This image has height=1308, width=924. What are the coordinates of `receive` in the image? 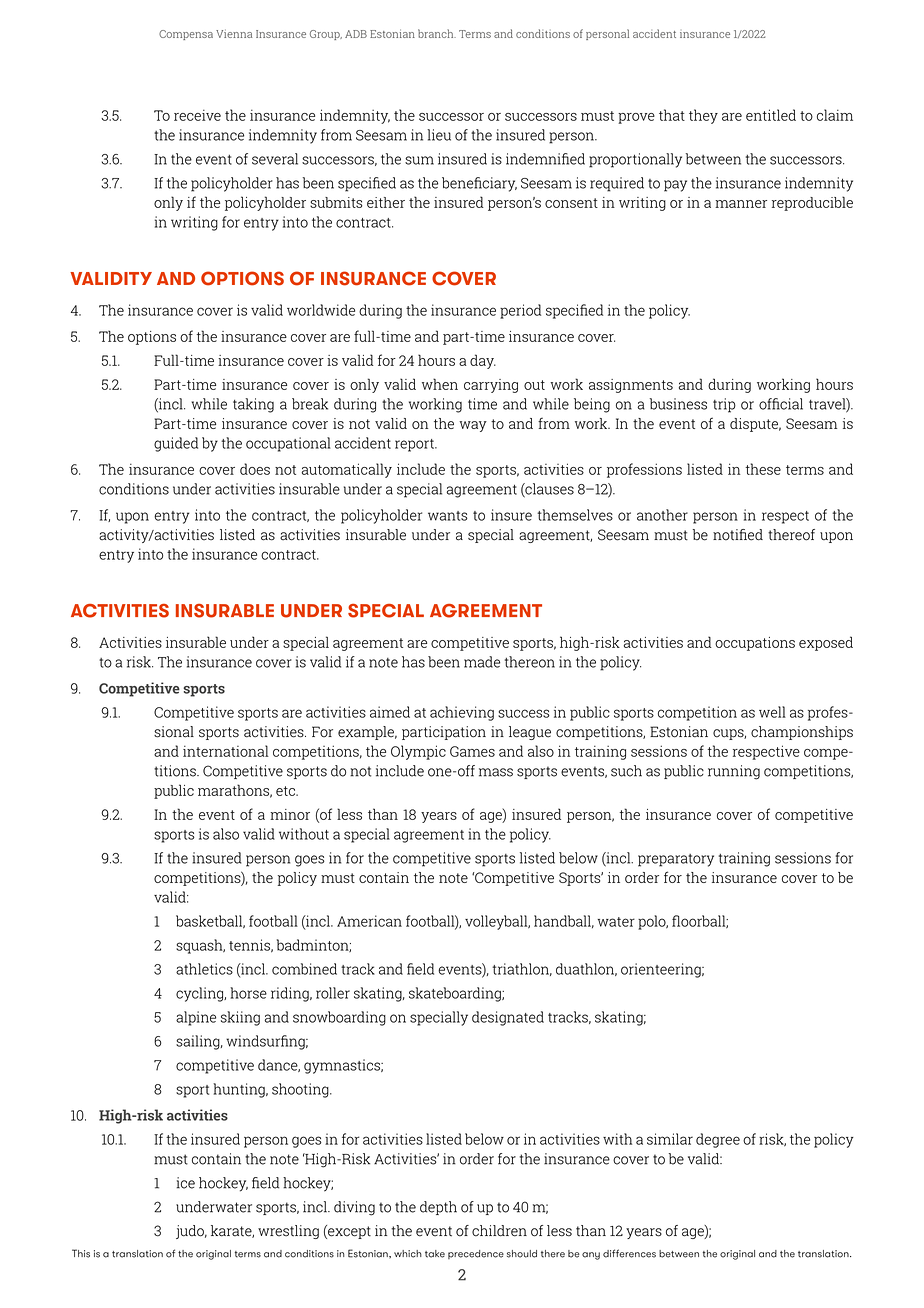 It's located at (197, 115).
